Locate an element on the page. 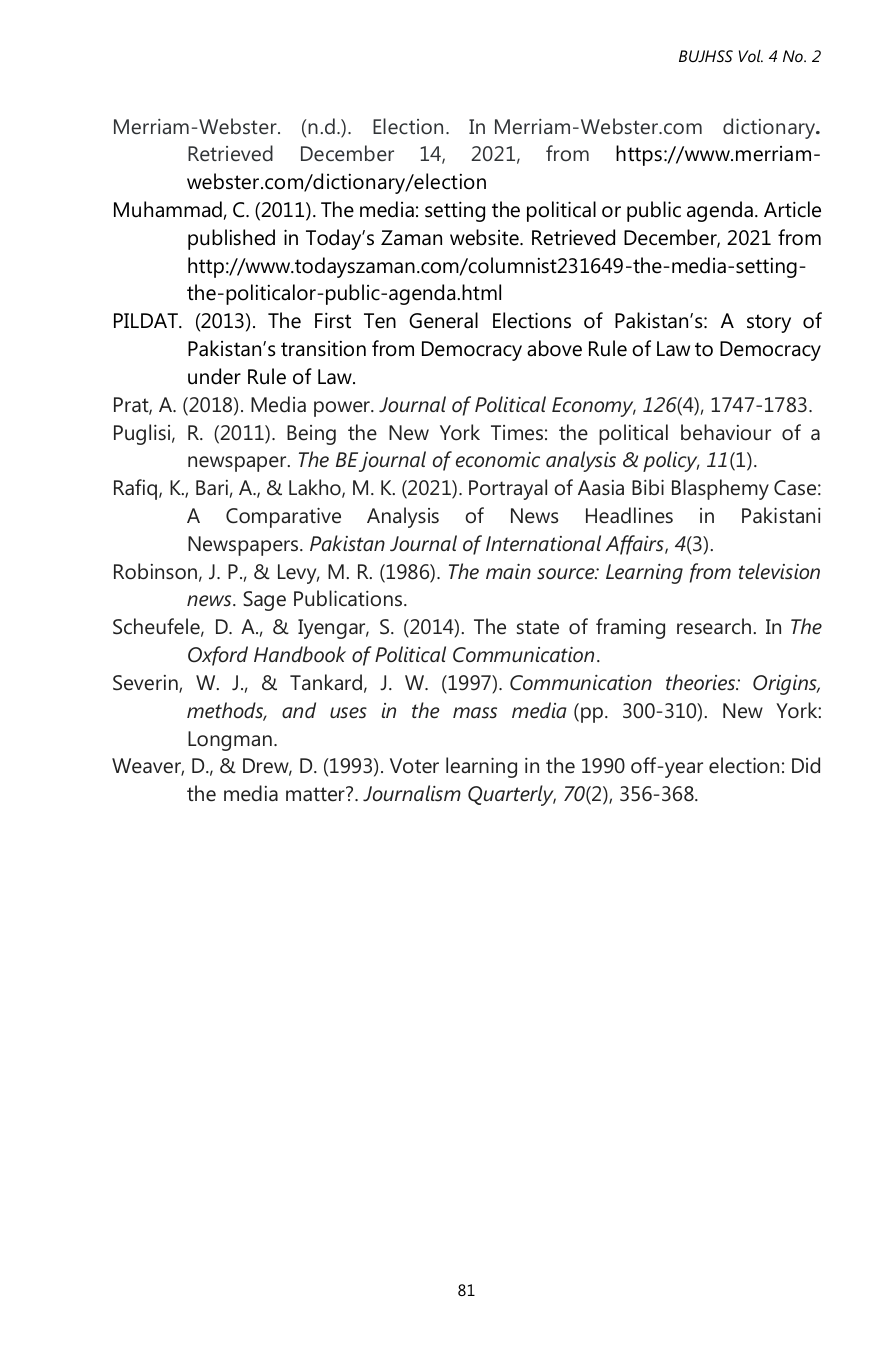 The height and width of the image is (1345, 896). television is located at coordinates (779, 571).
